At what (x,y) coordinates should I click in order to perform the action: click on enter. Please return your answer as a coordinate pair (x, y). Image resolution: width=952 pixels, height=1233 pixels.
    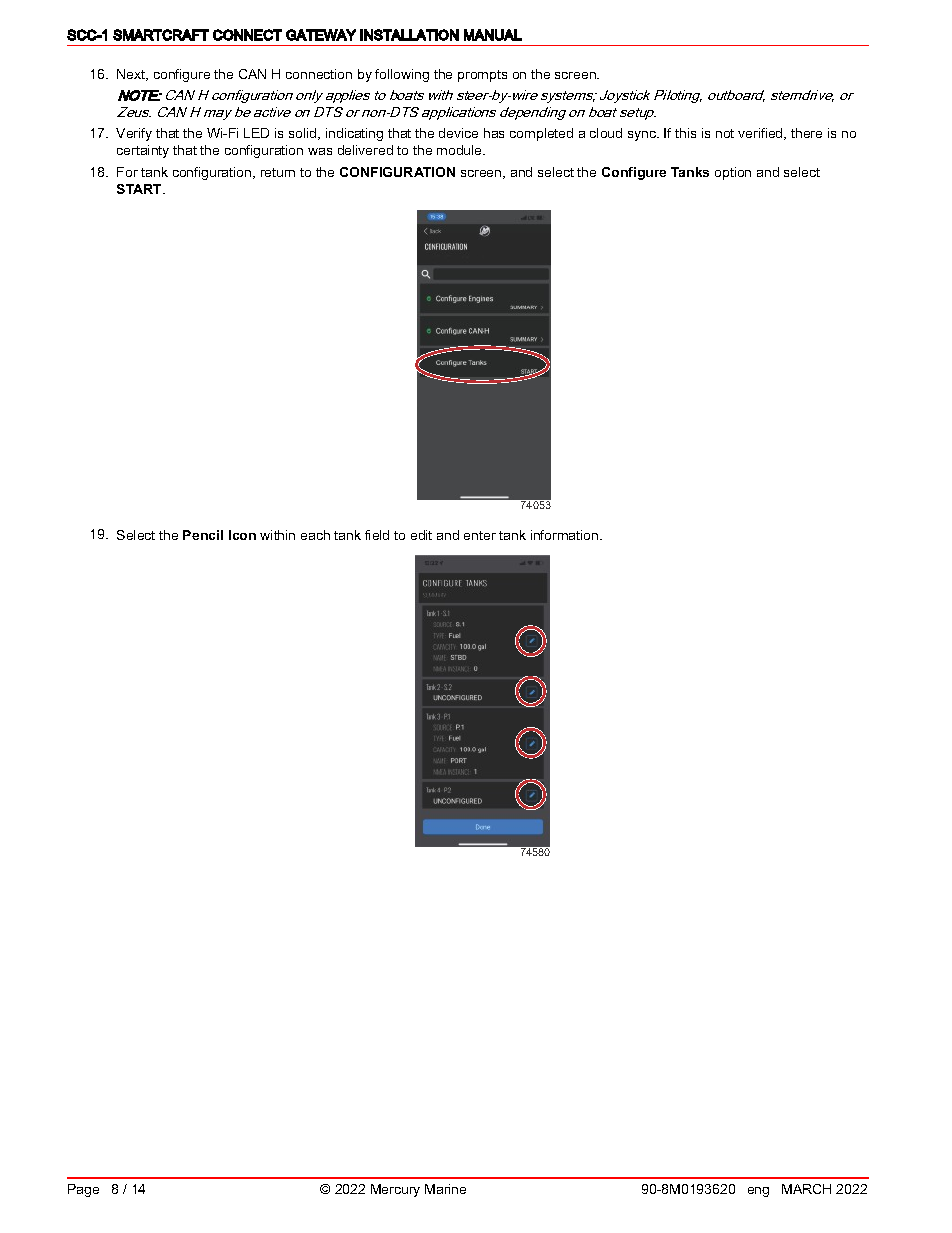
    Looking at the image, I should click on (480, 535).
